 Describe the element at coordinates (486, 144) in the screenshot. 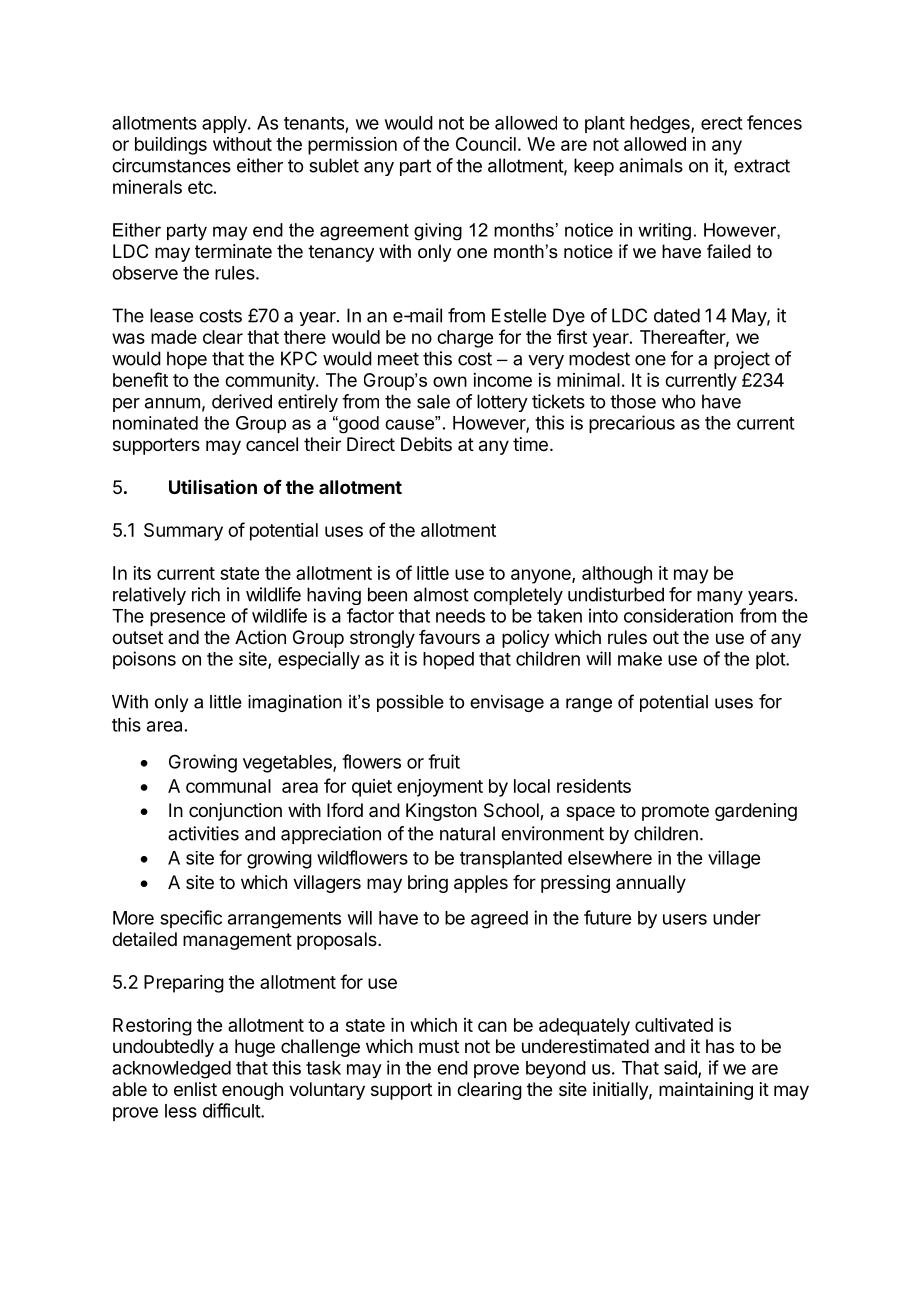

I see `Council` at that location.
